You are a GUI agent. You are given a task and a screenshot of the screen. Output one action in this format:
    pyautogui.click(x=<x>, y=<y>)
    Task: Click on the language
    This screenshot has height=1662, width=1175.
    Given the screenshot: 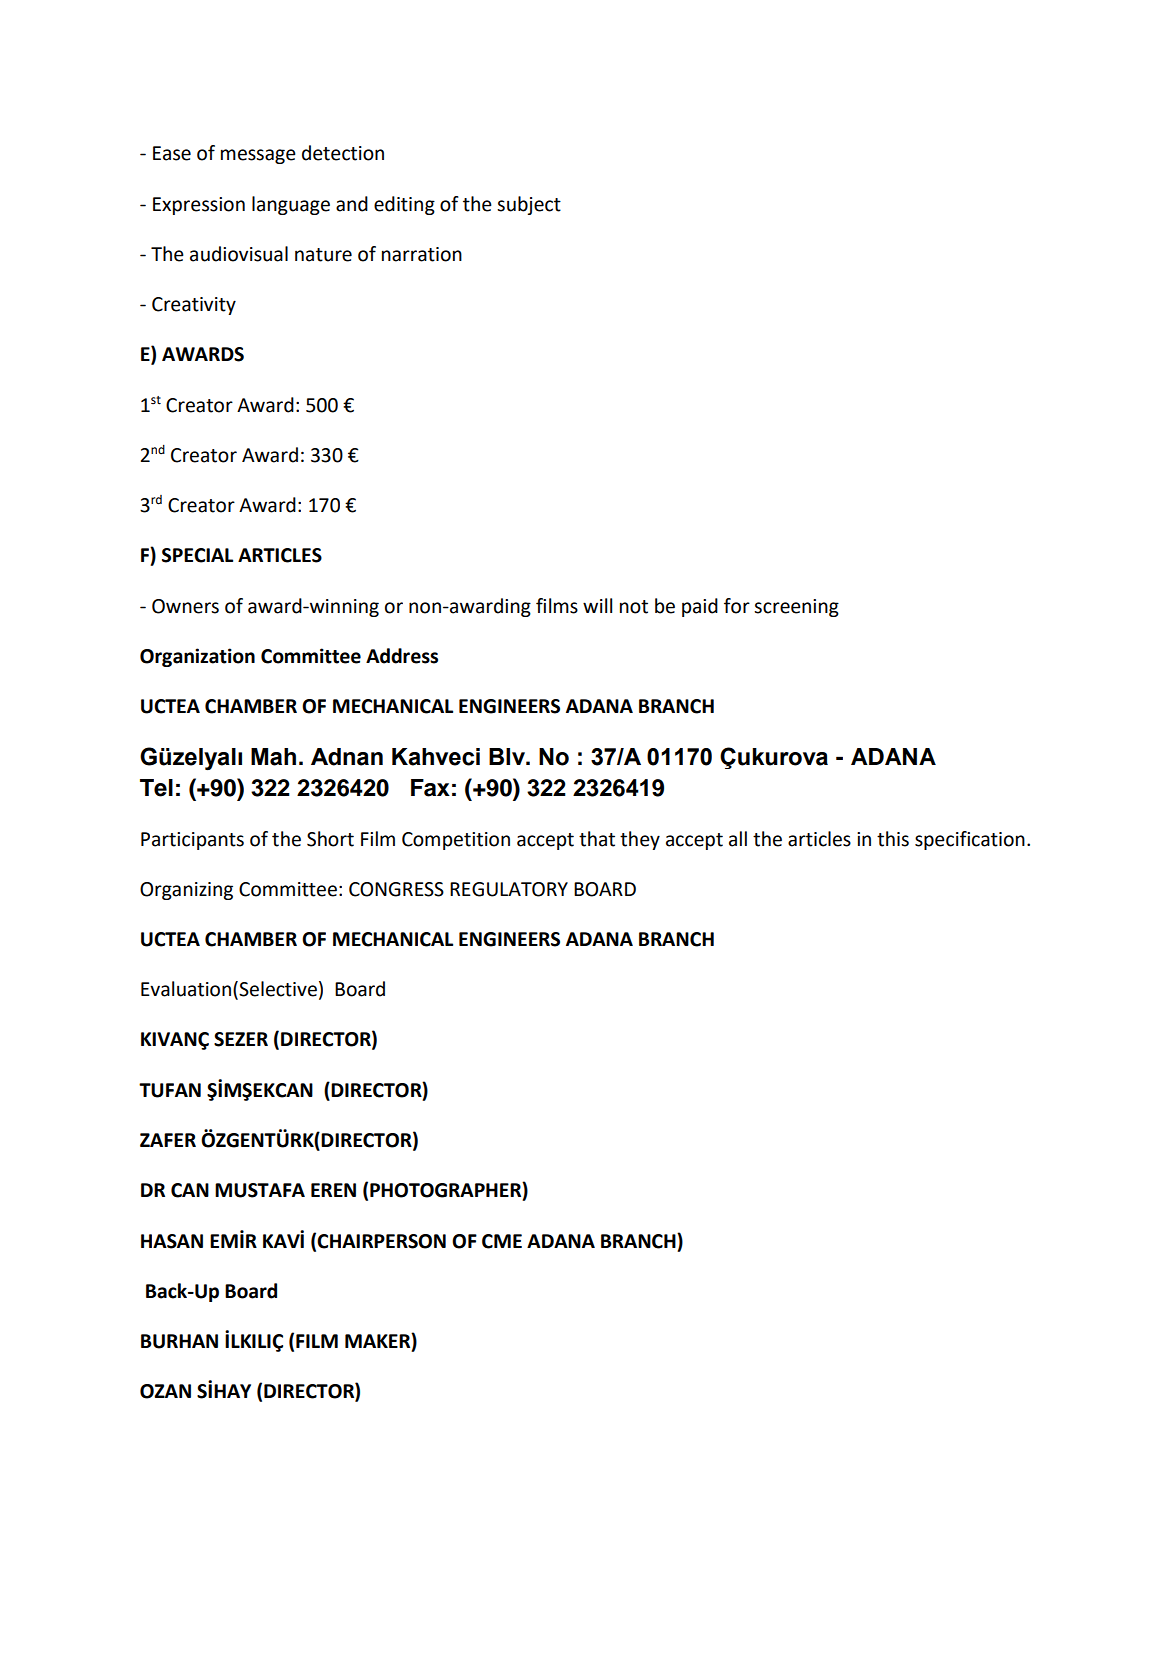 What is the action you would take?
    pyautogui.click(x=291, y=205)
